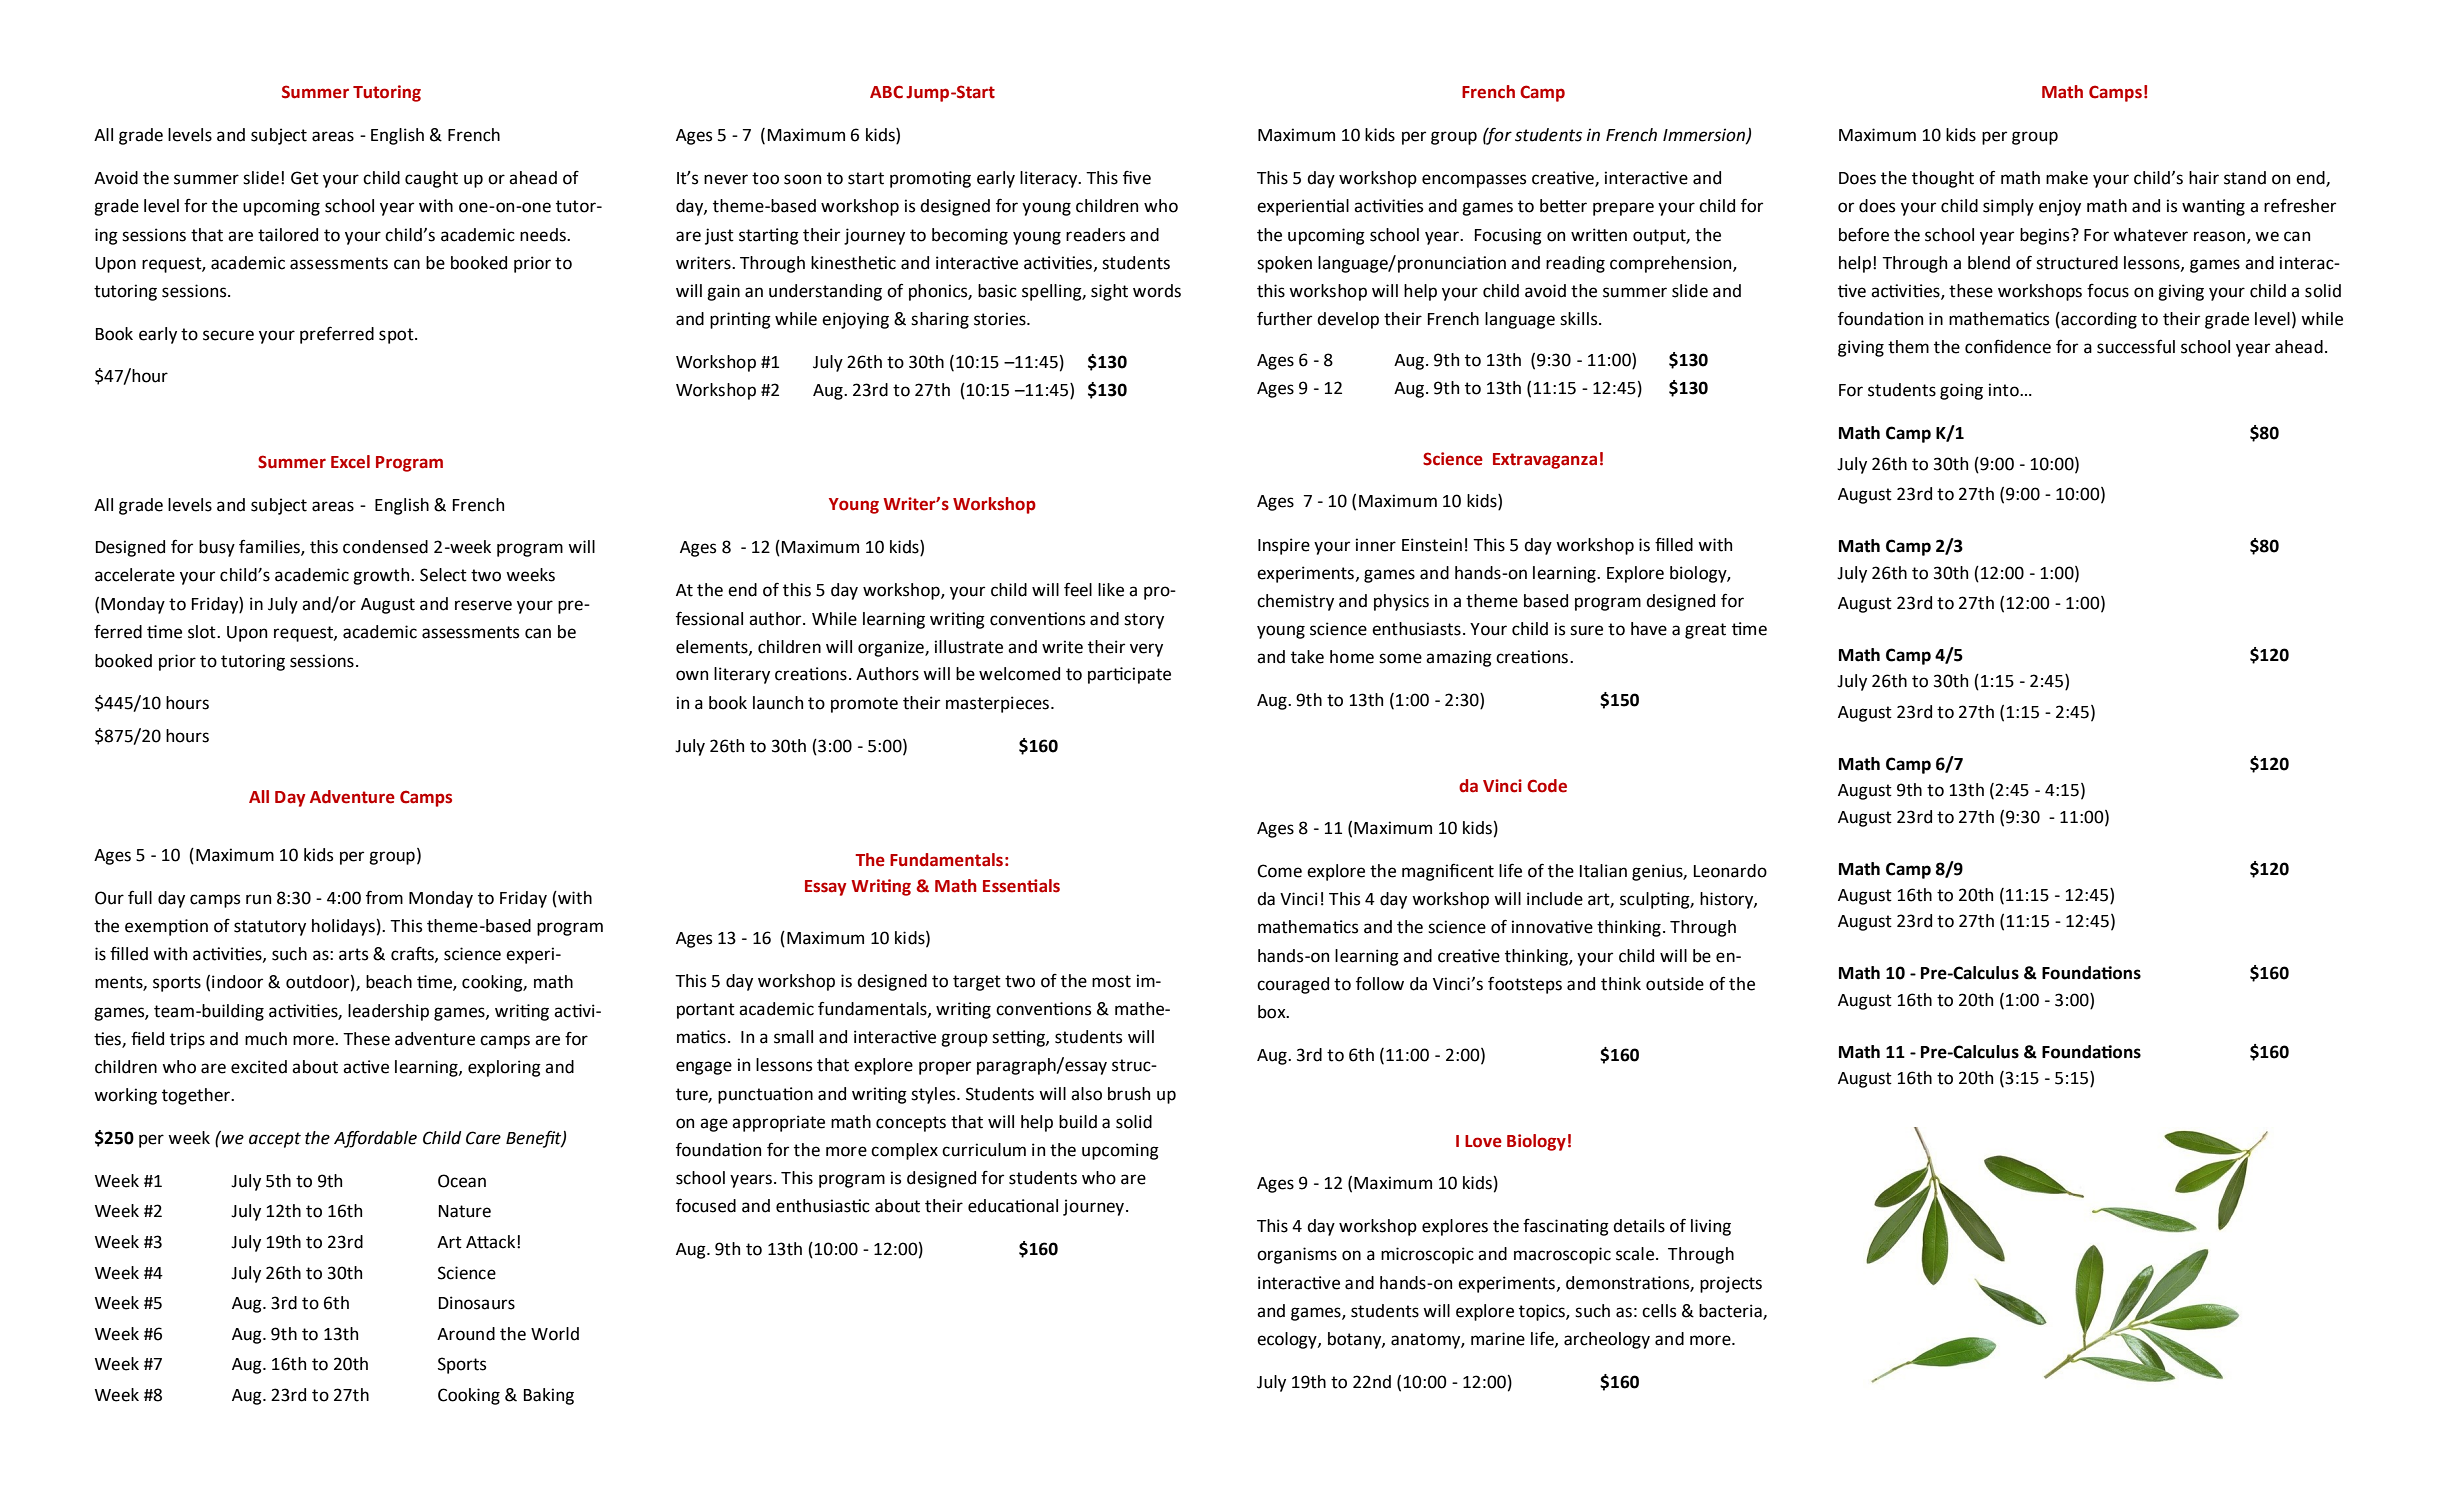  What do you see at coordinates (431, 179) in the page?
I see `caught` at bounding box center [431, 179].
